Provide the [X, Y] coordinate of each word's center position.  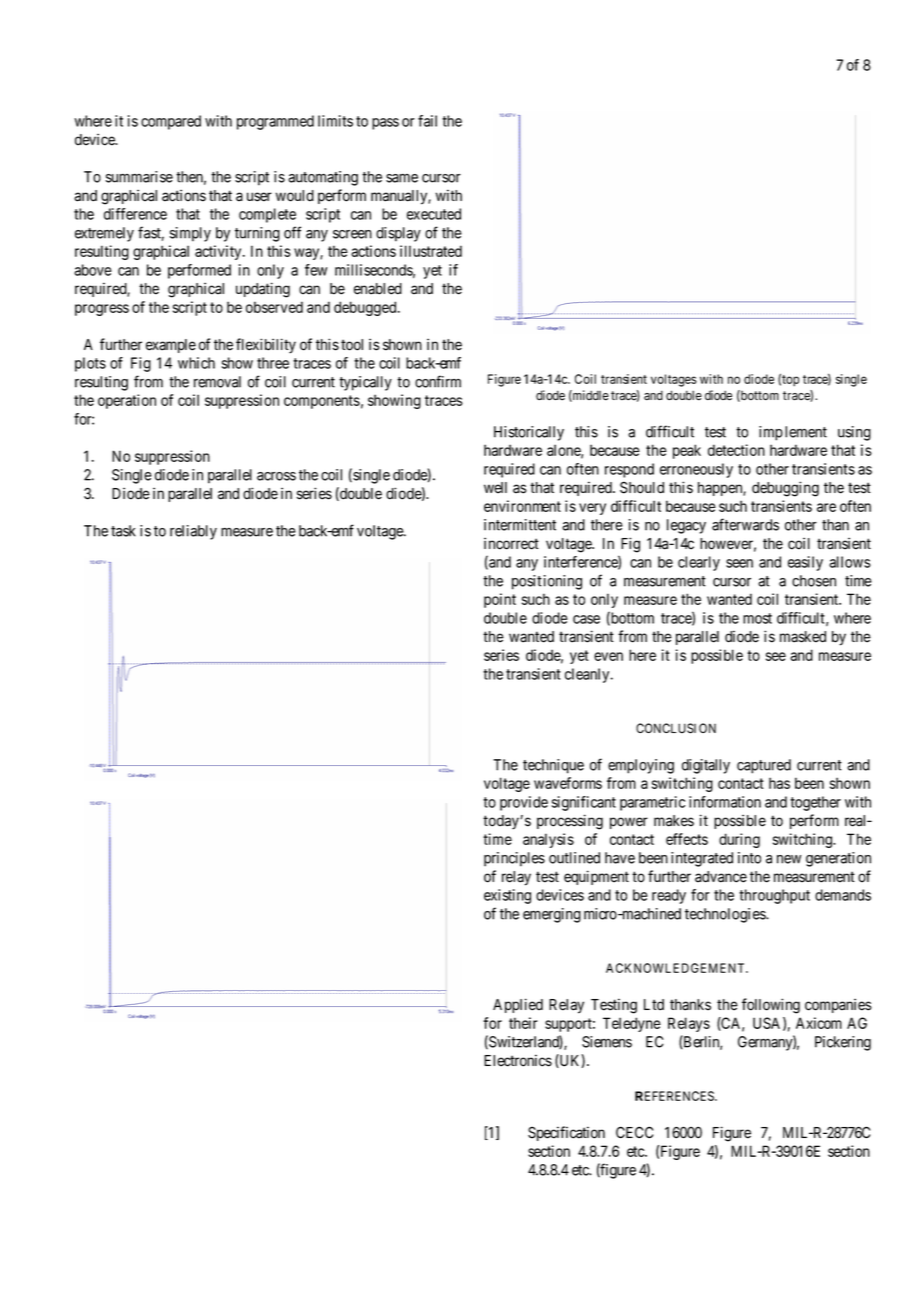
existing [507, 896]
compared [171, 122]
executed [434, 214]
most [757, 618]
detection [736, 450]
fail [427, 121]
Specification [566, 1133]
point [500, 600]
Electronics [518, 1060]
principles [514, 859]
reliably [193, 532]
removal [217, 382]
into [749, 858]
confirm [438, 381]
